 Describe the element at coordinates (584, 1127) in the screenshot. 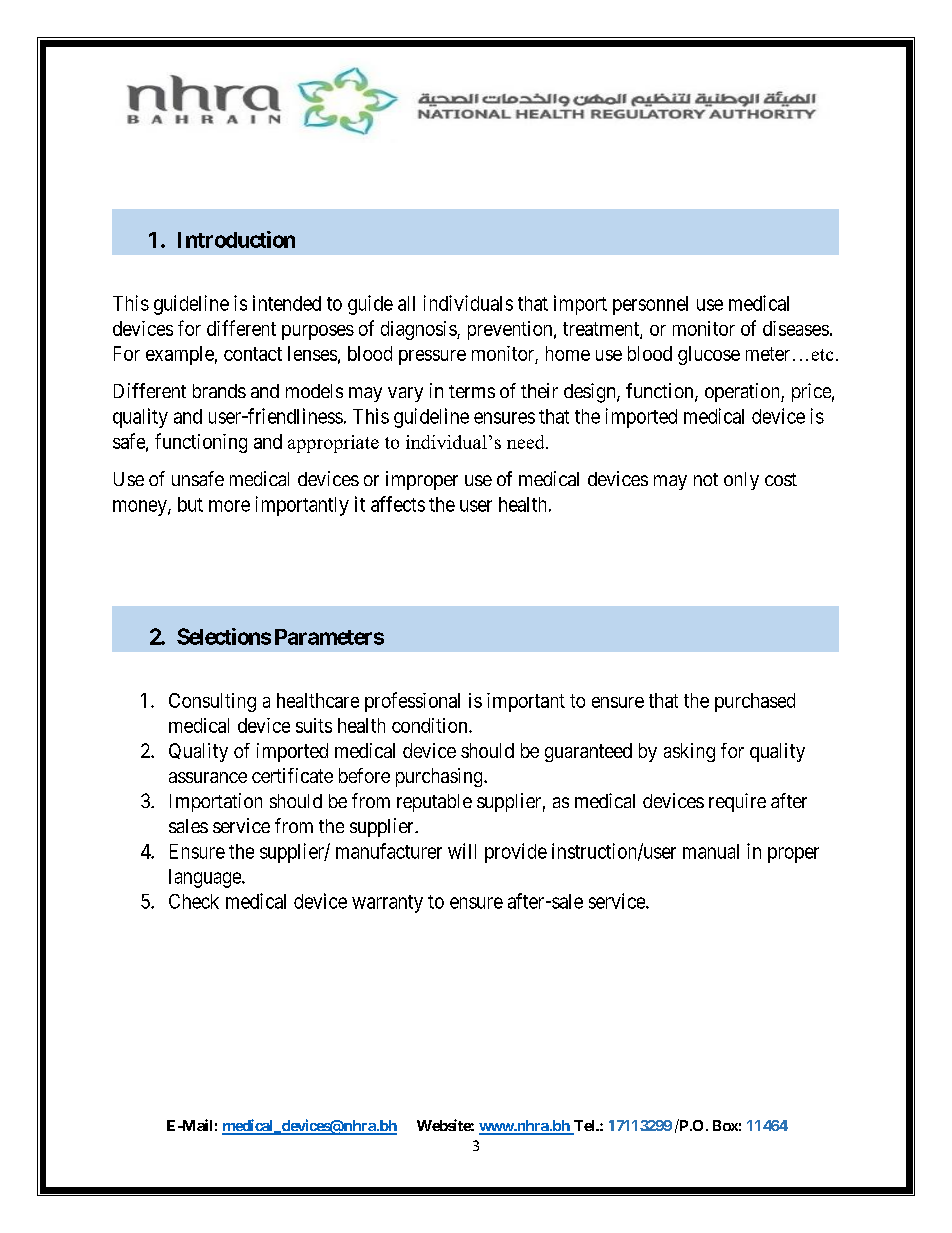

I see `Tel` at that location.
